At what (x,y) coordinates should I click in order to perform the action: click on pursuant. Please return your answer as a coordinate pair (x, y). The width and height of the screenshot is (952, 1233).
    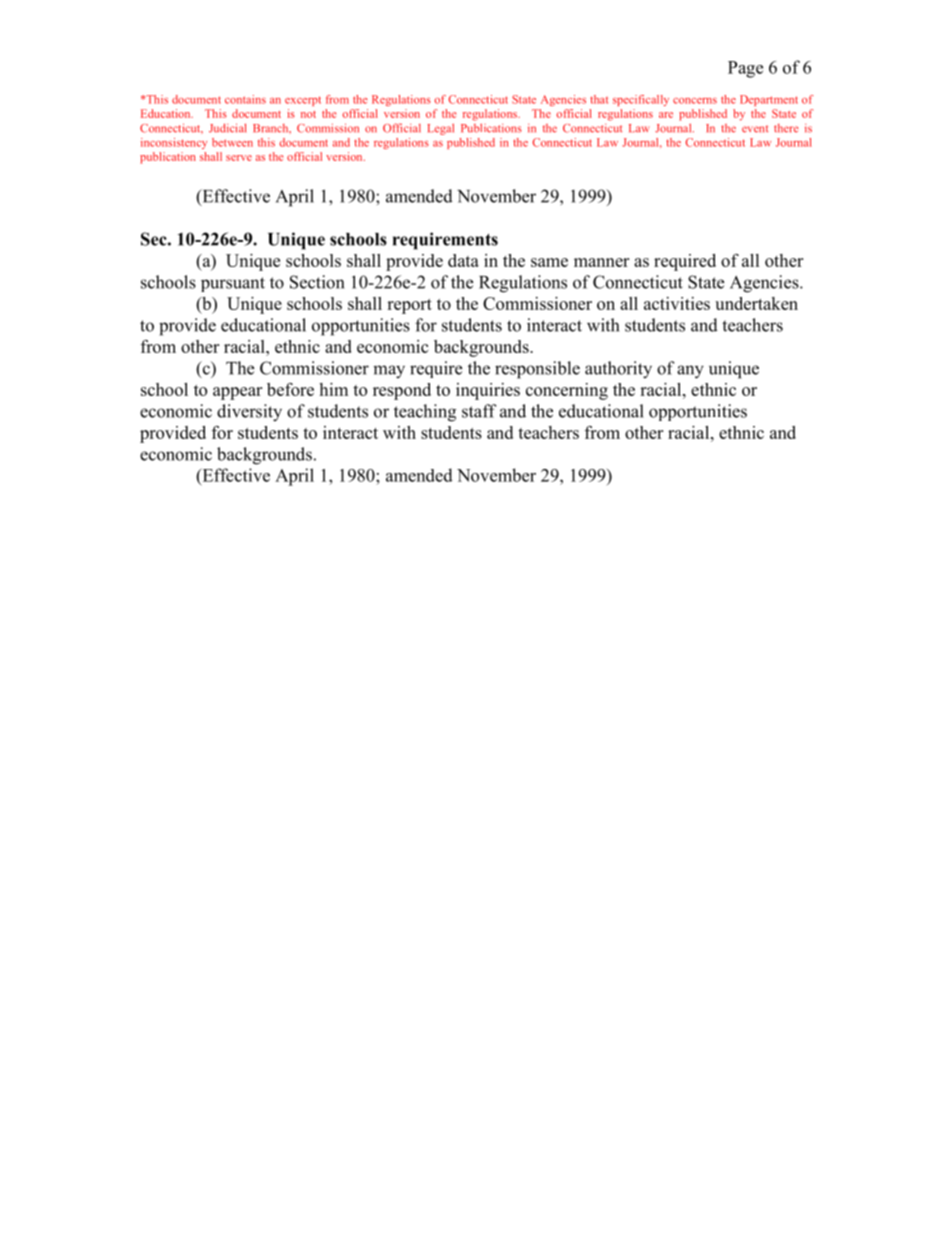
    Looking at the image, I should click on (233, 284).
